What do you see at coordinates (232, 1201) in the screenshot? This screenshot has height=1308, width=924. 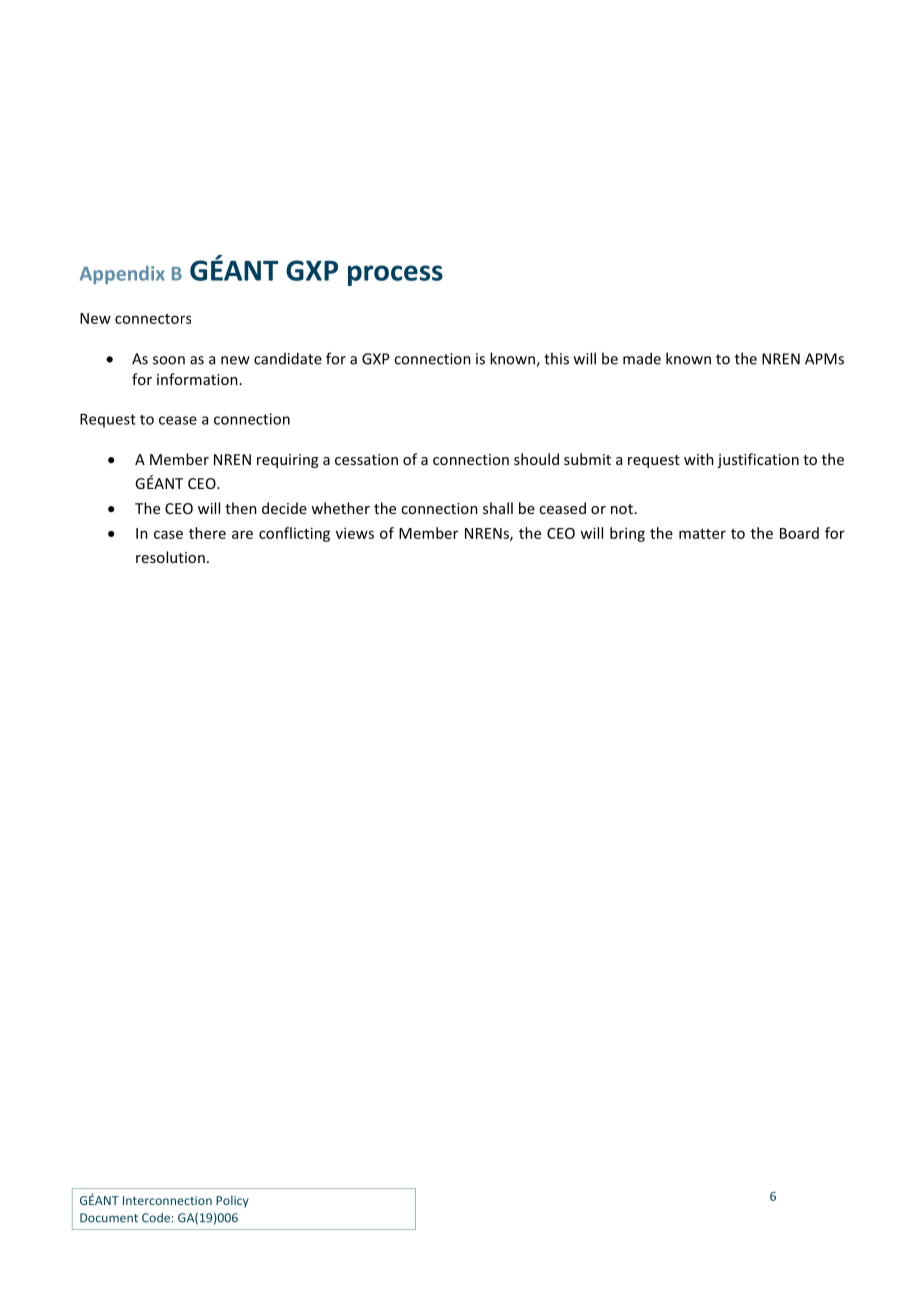 I see `Policy` at bounding box center [232, 1201].
